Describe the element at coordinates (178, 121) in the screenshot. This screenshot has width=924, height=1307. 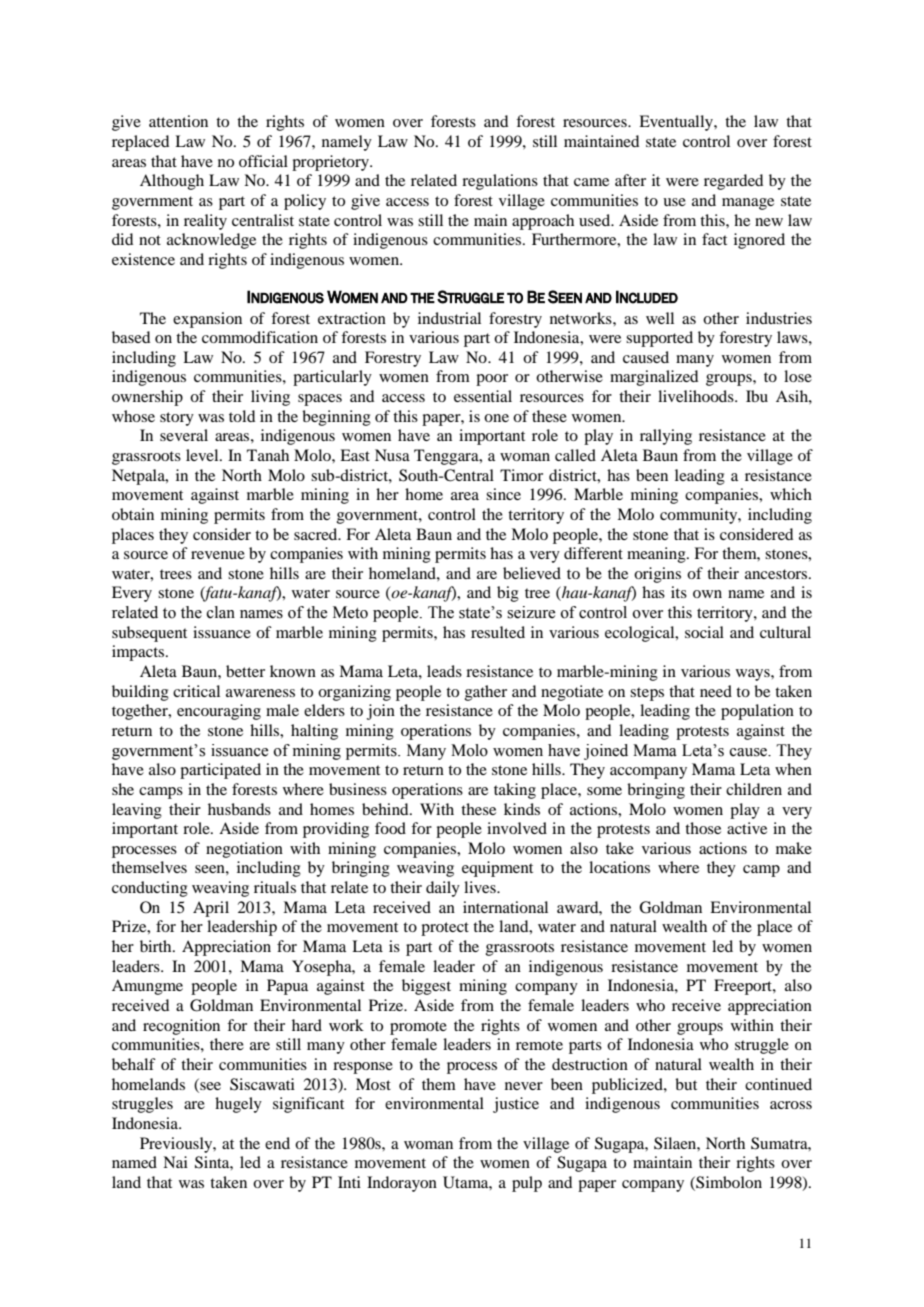
I see `attention` at that location.
